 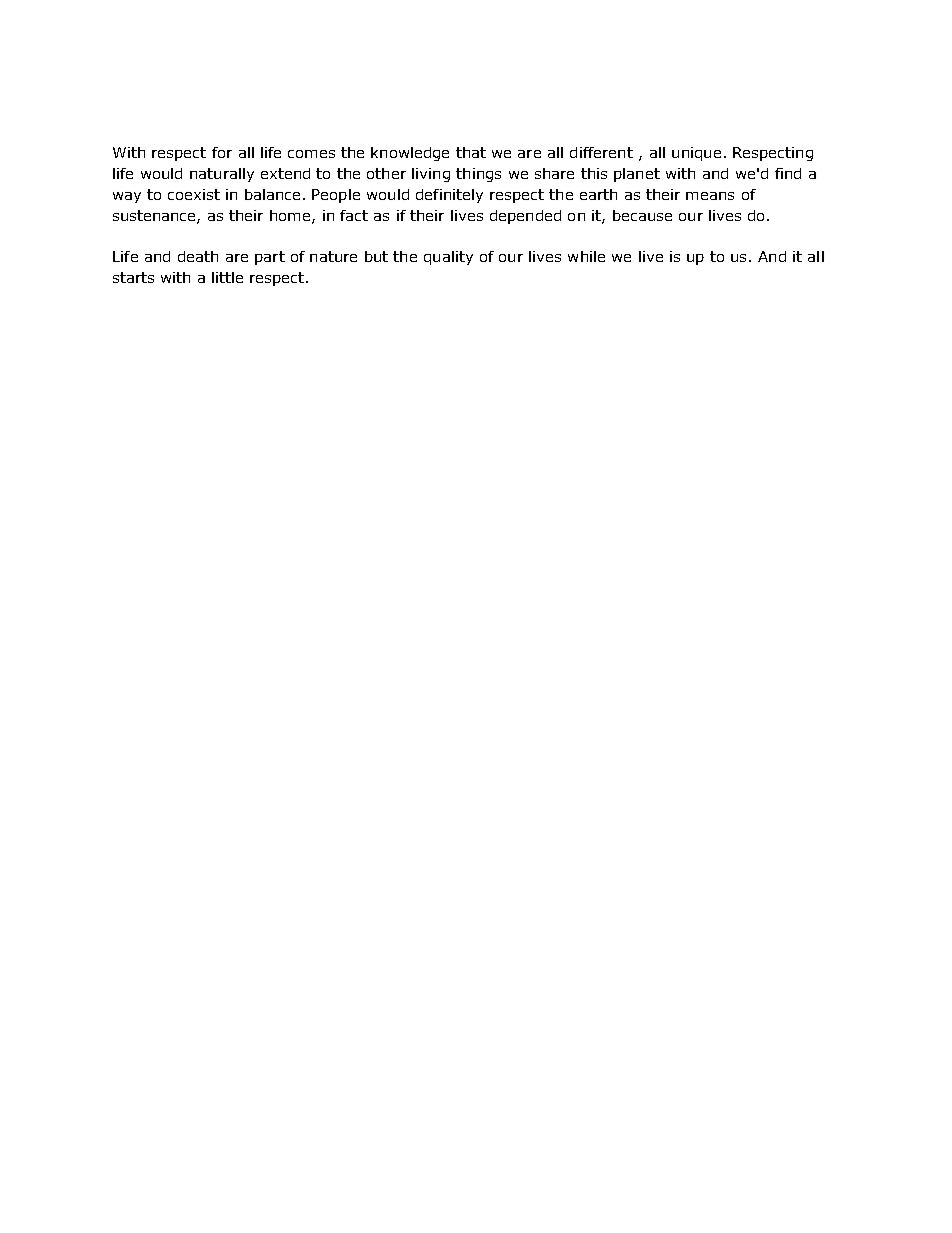 What do you see at coordinates (478, 175) in the screenshot?
I see `things` at bounding box center [478, 175].
